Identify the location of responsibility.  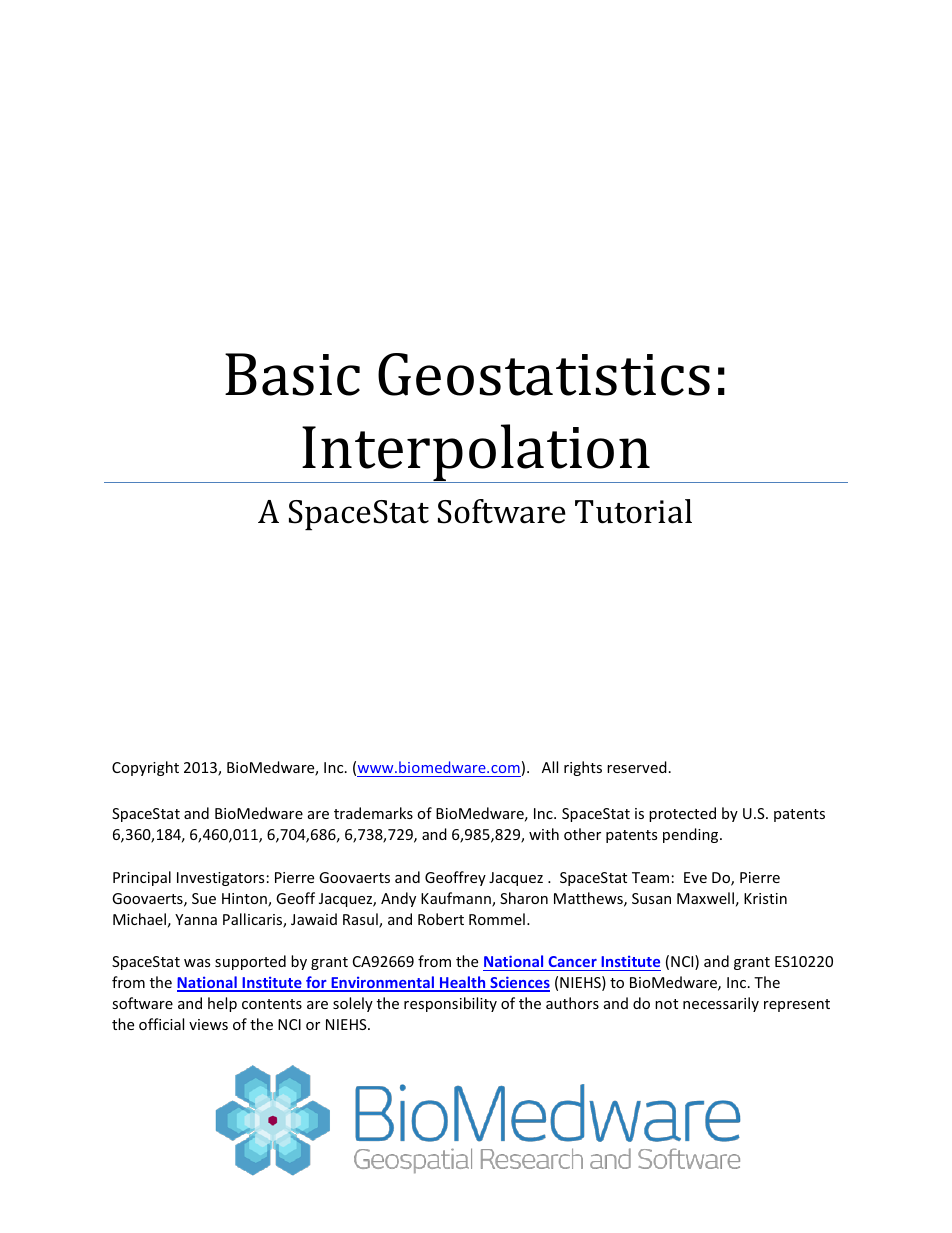
(450, 1004).
